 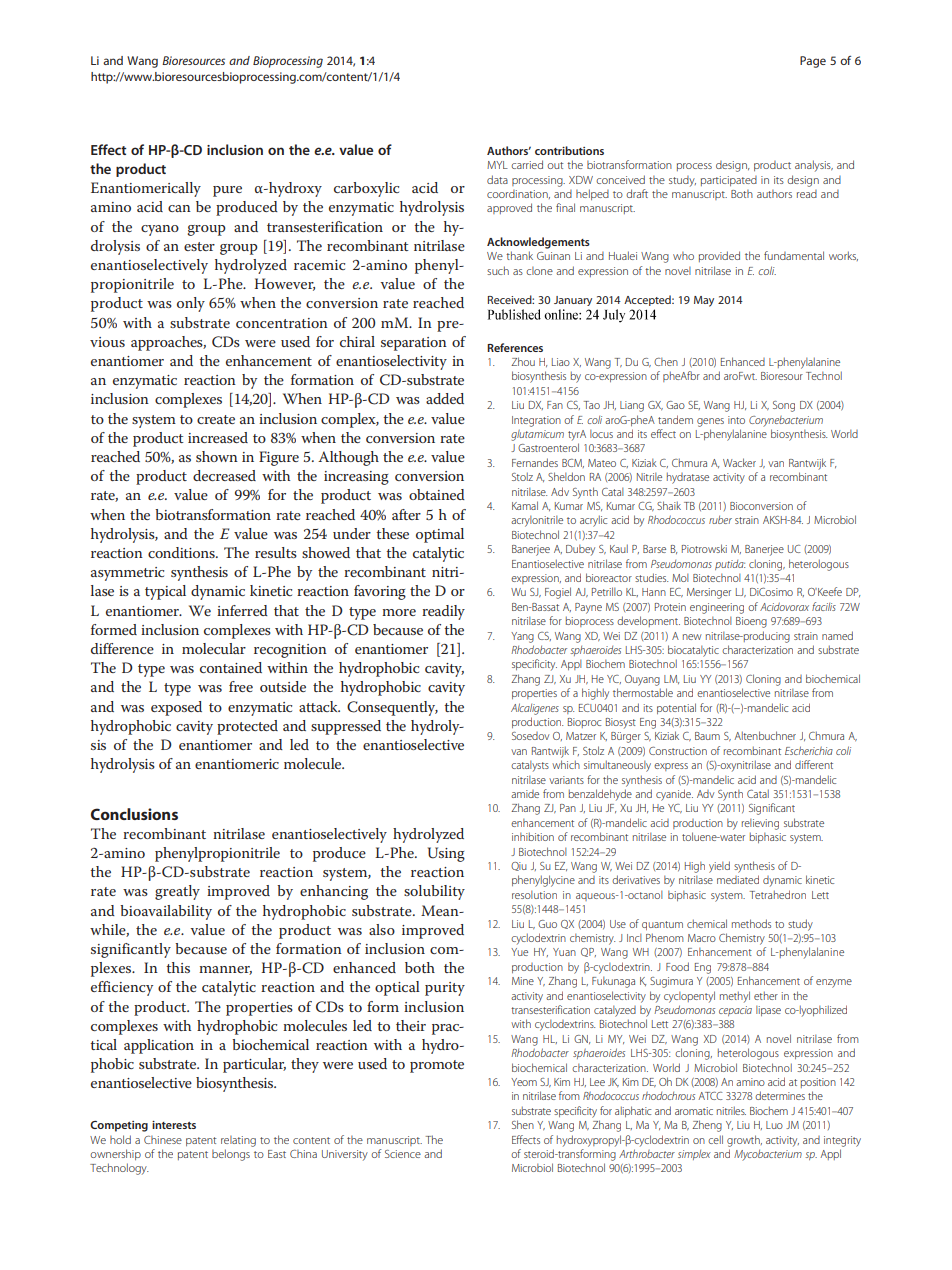 What do you see at coordinates (191, 304) in the document?
I see `only` at bounding box center [191, 304].
